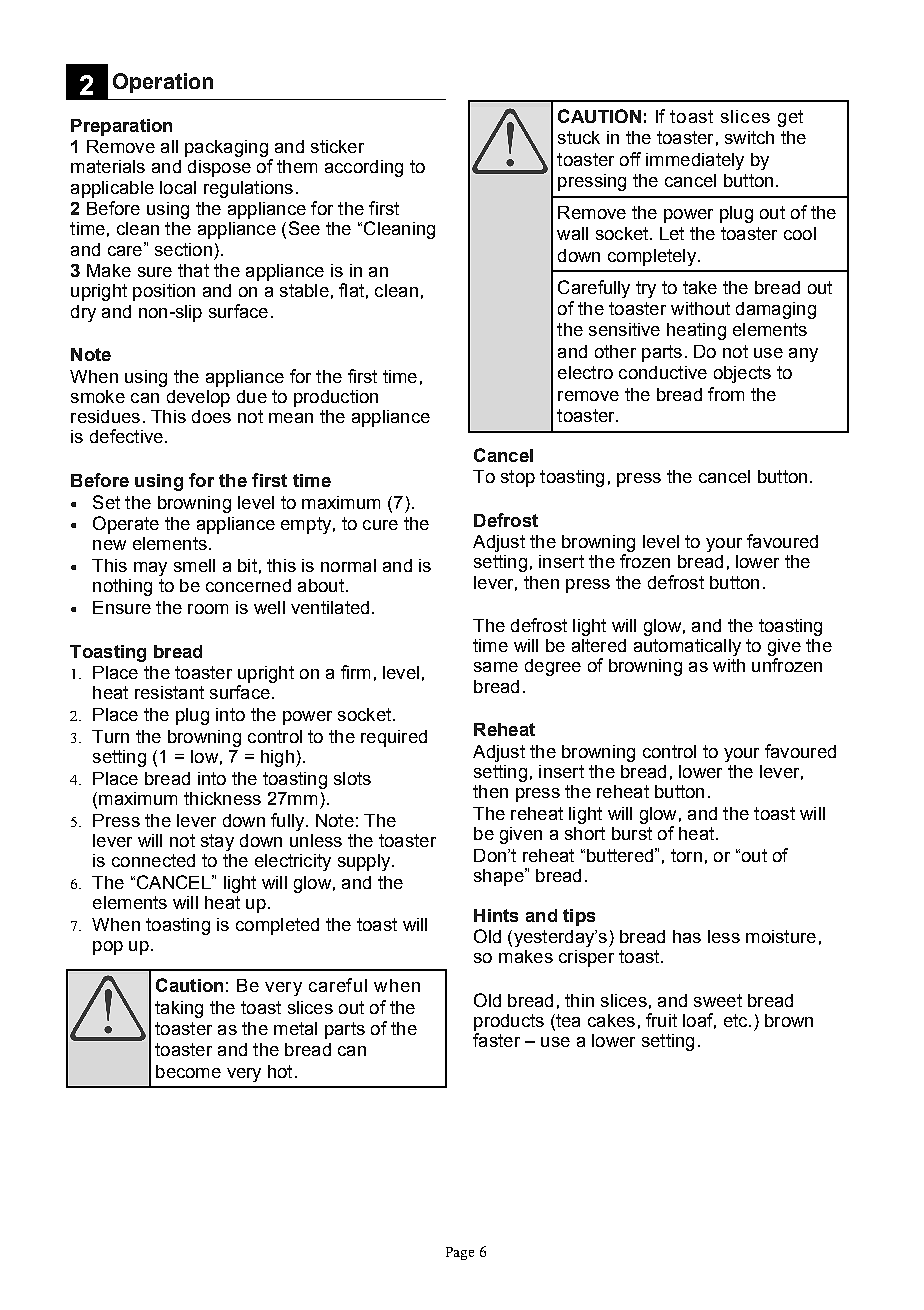 The image size is (924, 1310). I want to click on Operate, so click(126, 525).
